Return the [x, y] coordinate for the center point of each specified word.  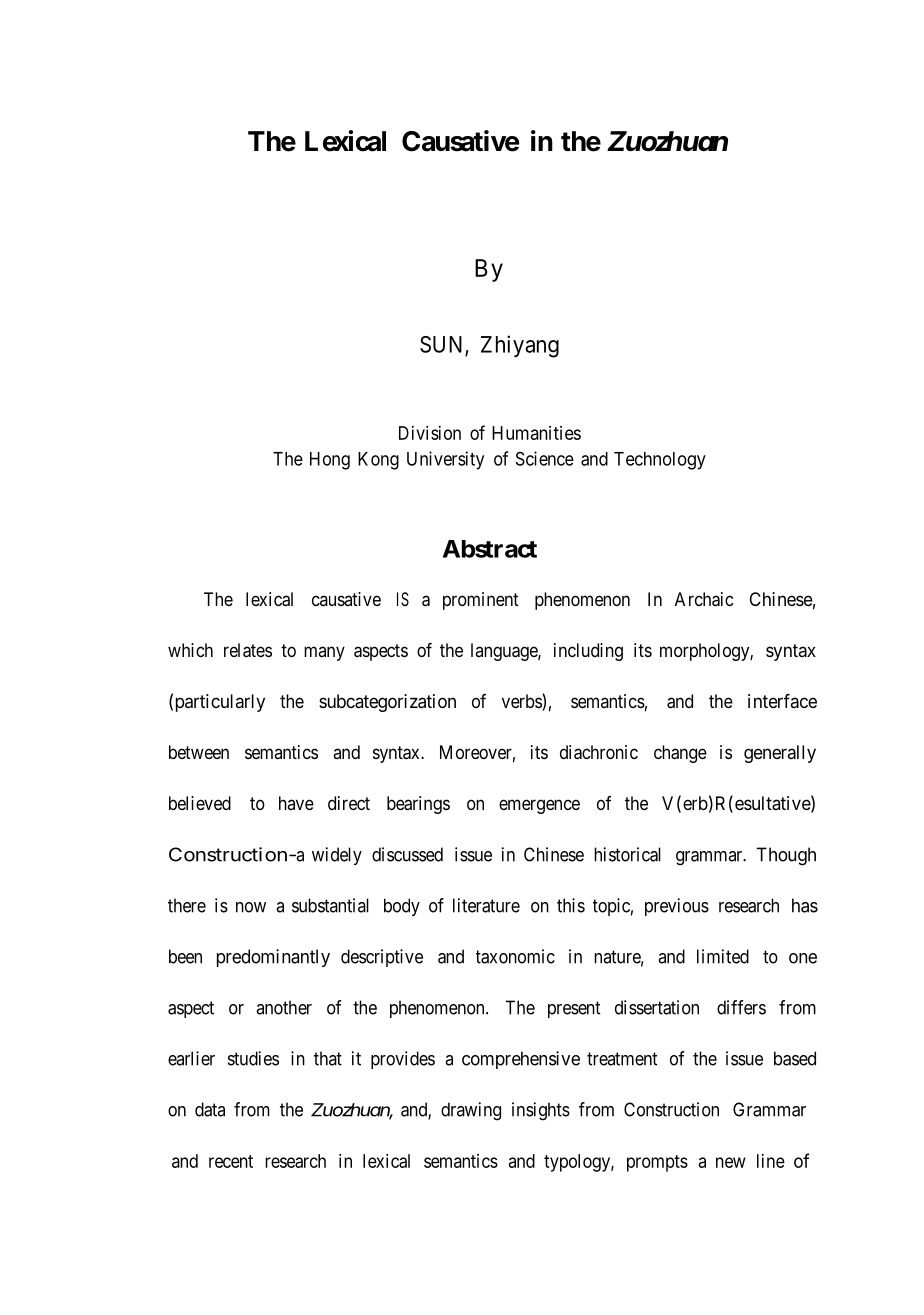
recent [231, 1161]
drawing [471, 1111]
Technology [660, 461]
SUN [443, 345]
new [731, 1162]
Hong [330, 461]
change [680, 754]
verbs [522, 702]
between [199, 752]
